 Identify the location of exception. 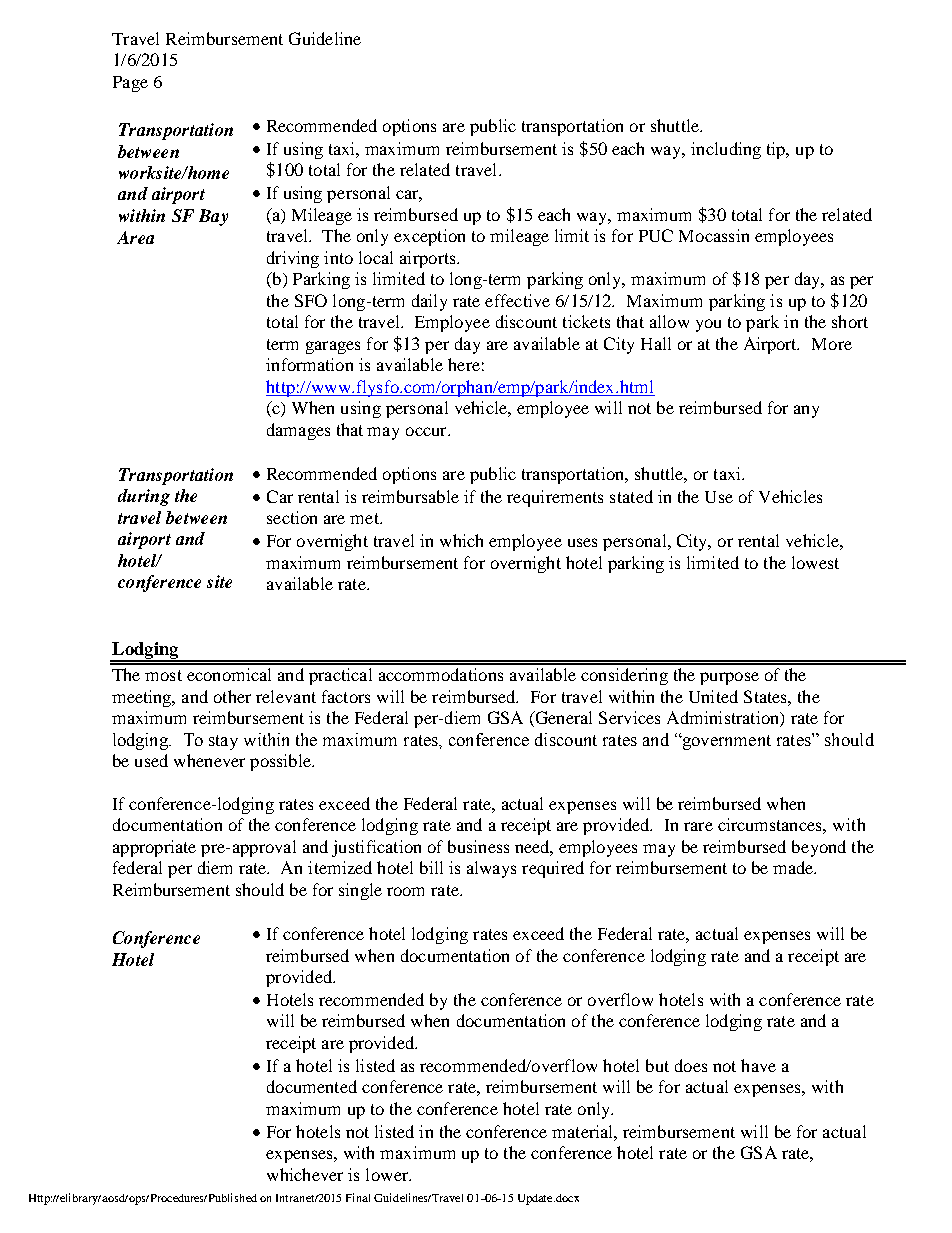
(429, 237).
